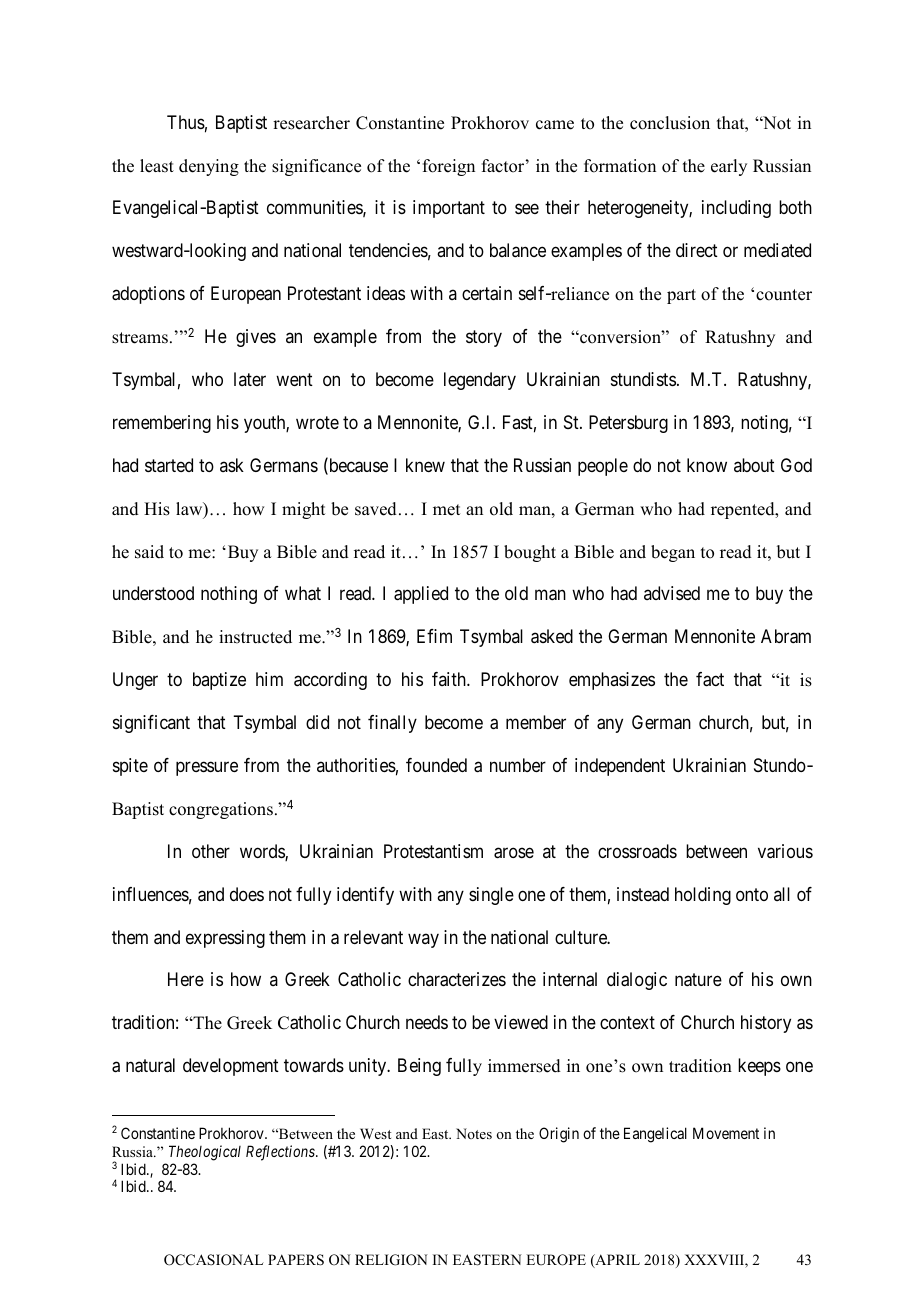  I want to click on OCCASIONAL, so click(214, 1260).
